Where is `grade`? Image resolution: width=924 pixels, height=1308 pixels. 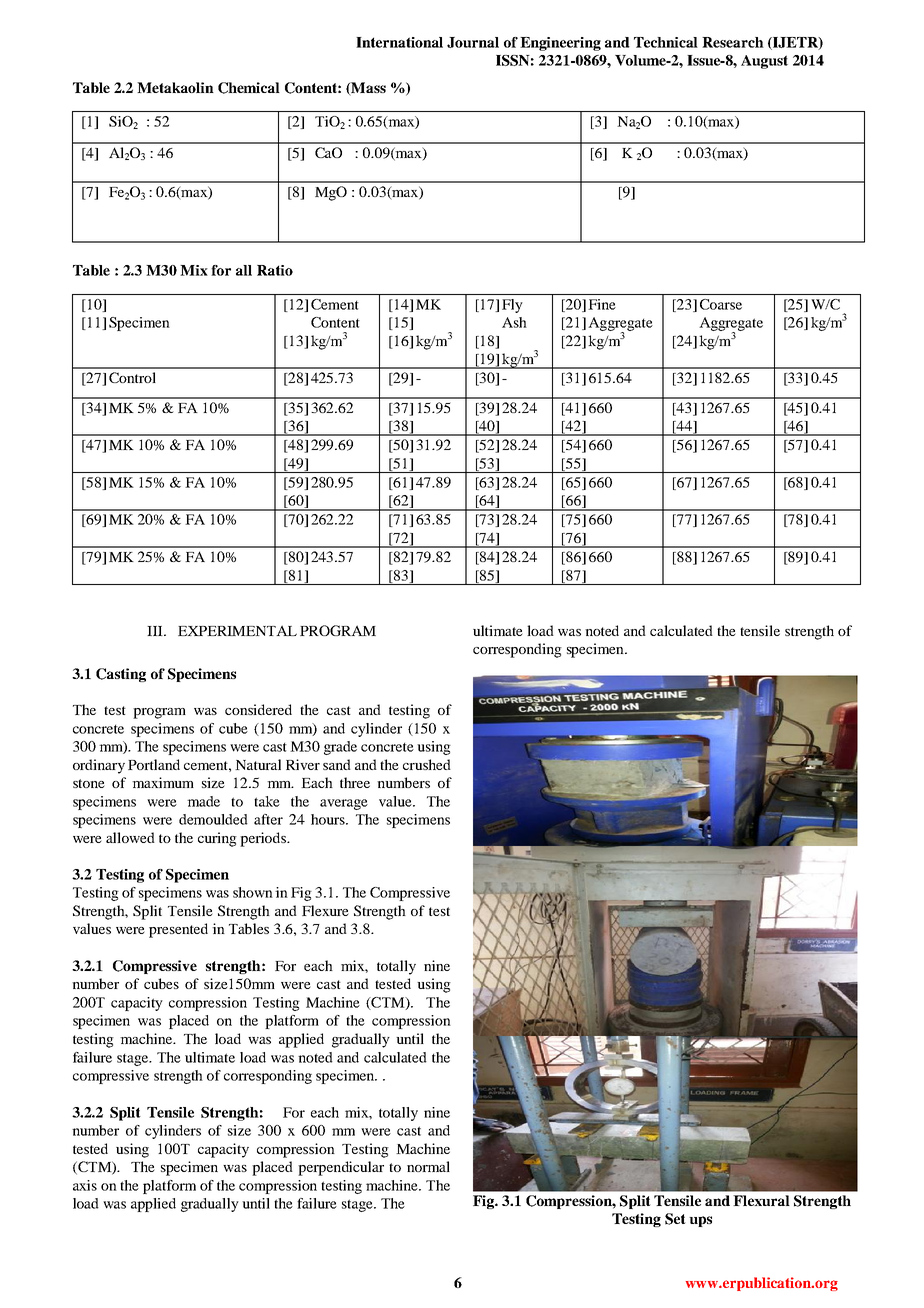
grade is located at coordinates (340, 748).
